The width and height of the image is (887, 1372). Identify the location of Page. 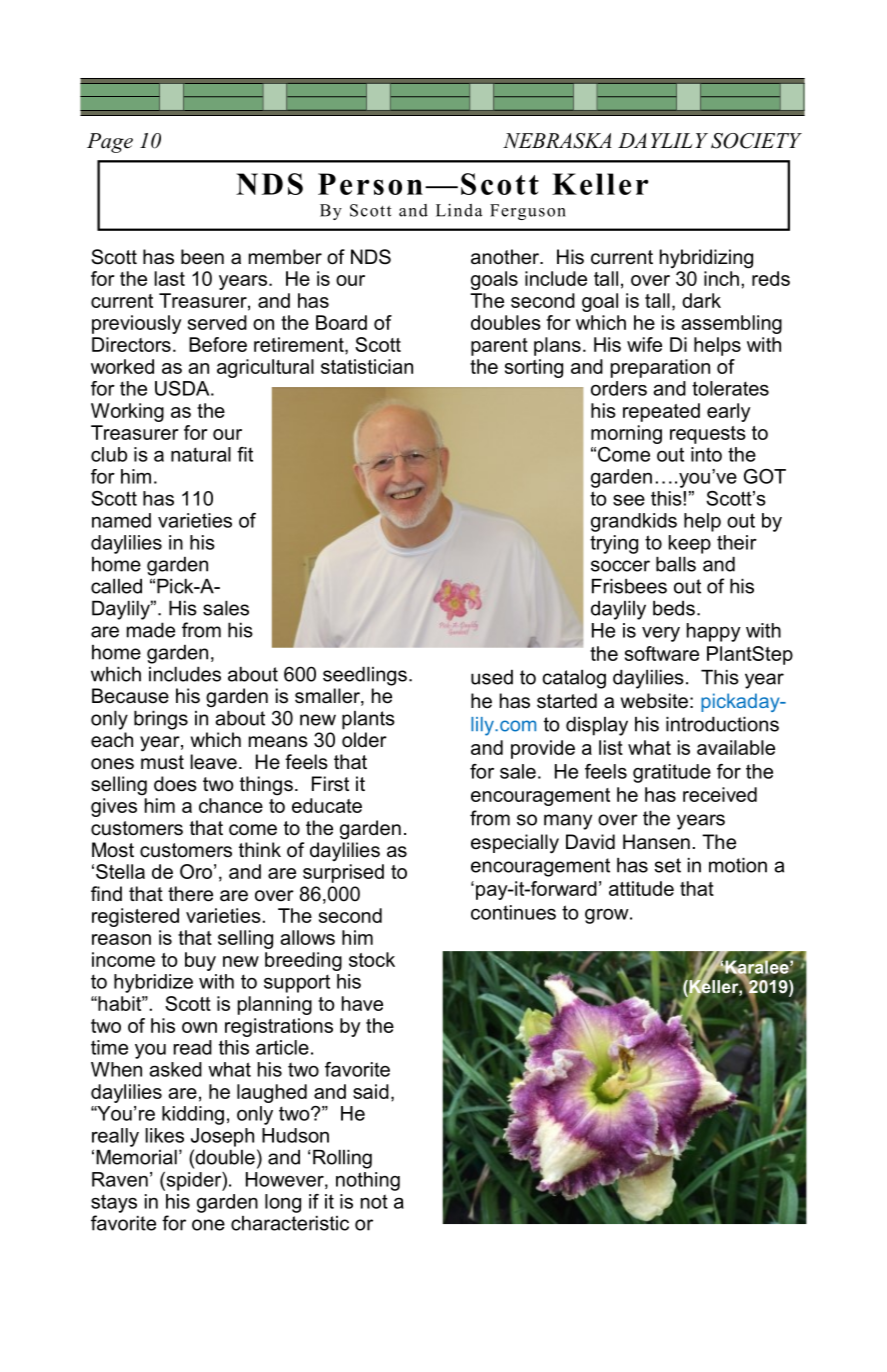
(110, 143).
